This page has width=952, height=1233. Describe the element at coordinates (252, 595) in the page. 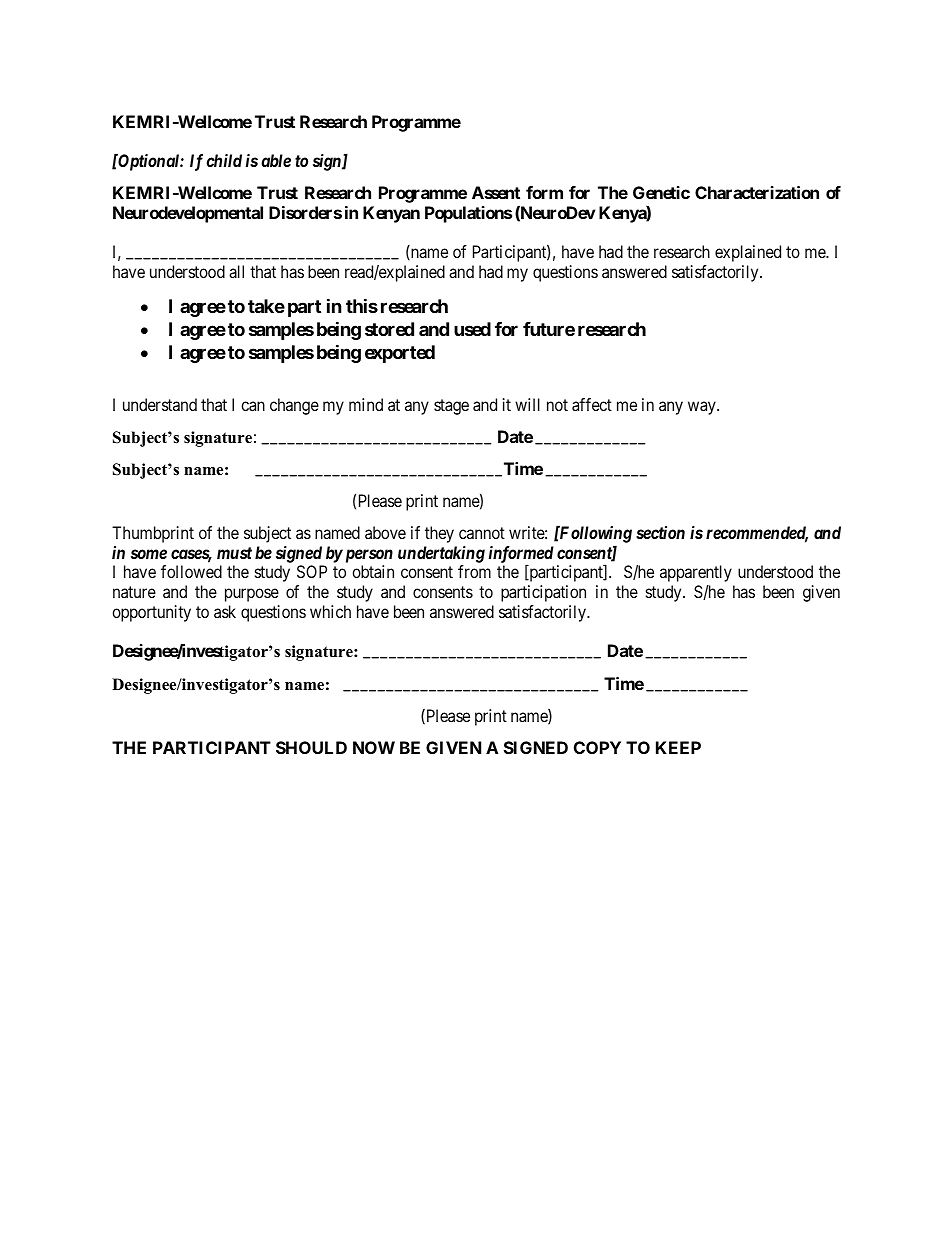

I see `purpose` at that location.
